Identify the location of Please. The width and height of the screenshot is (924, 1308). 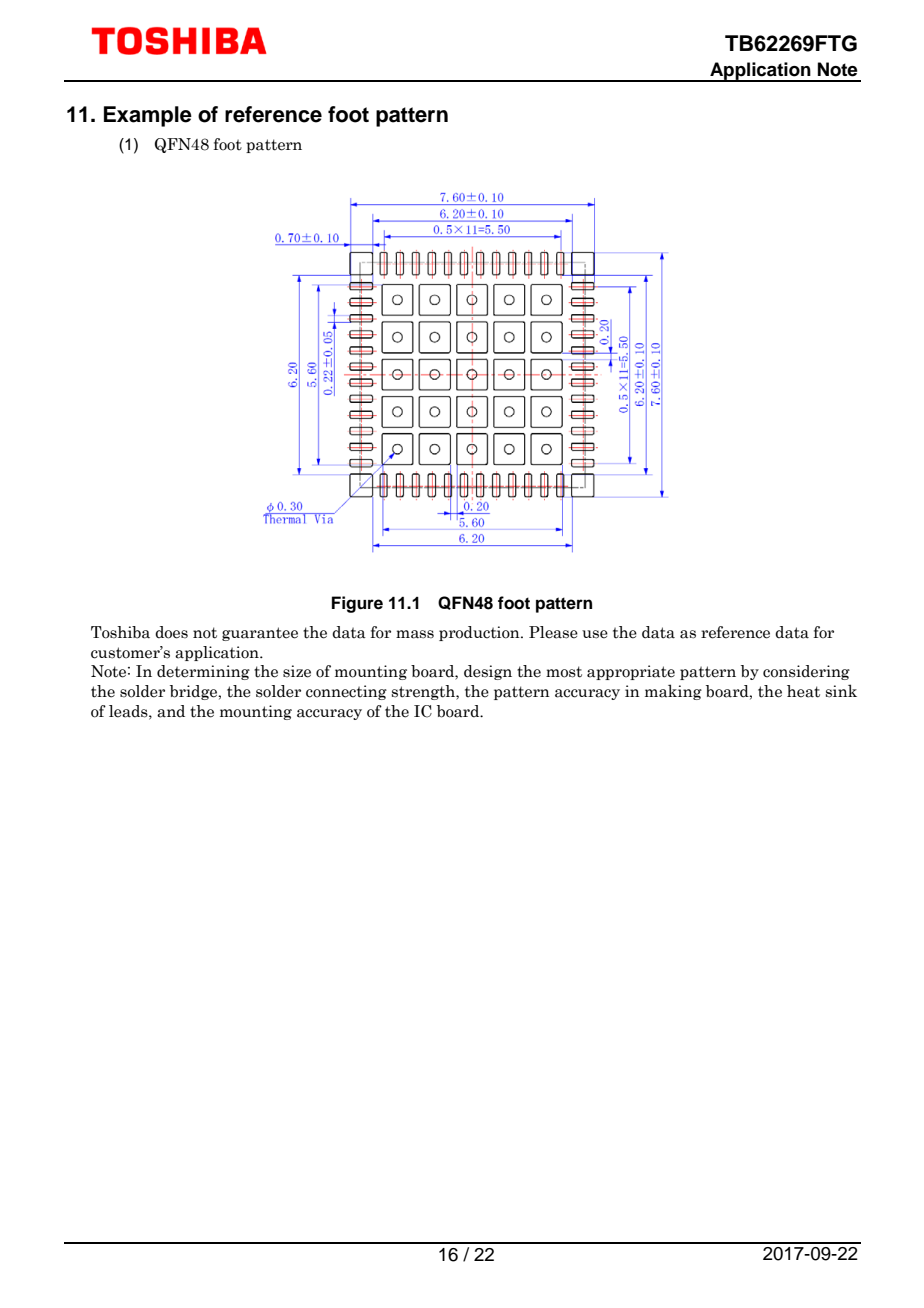
(553, 632).
